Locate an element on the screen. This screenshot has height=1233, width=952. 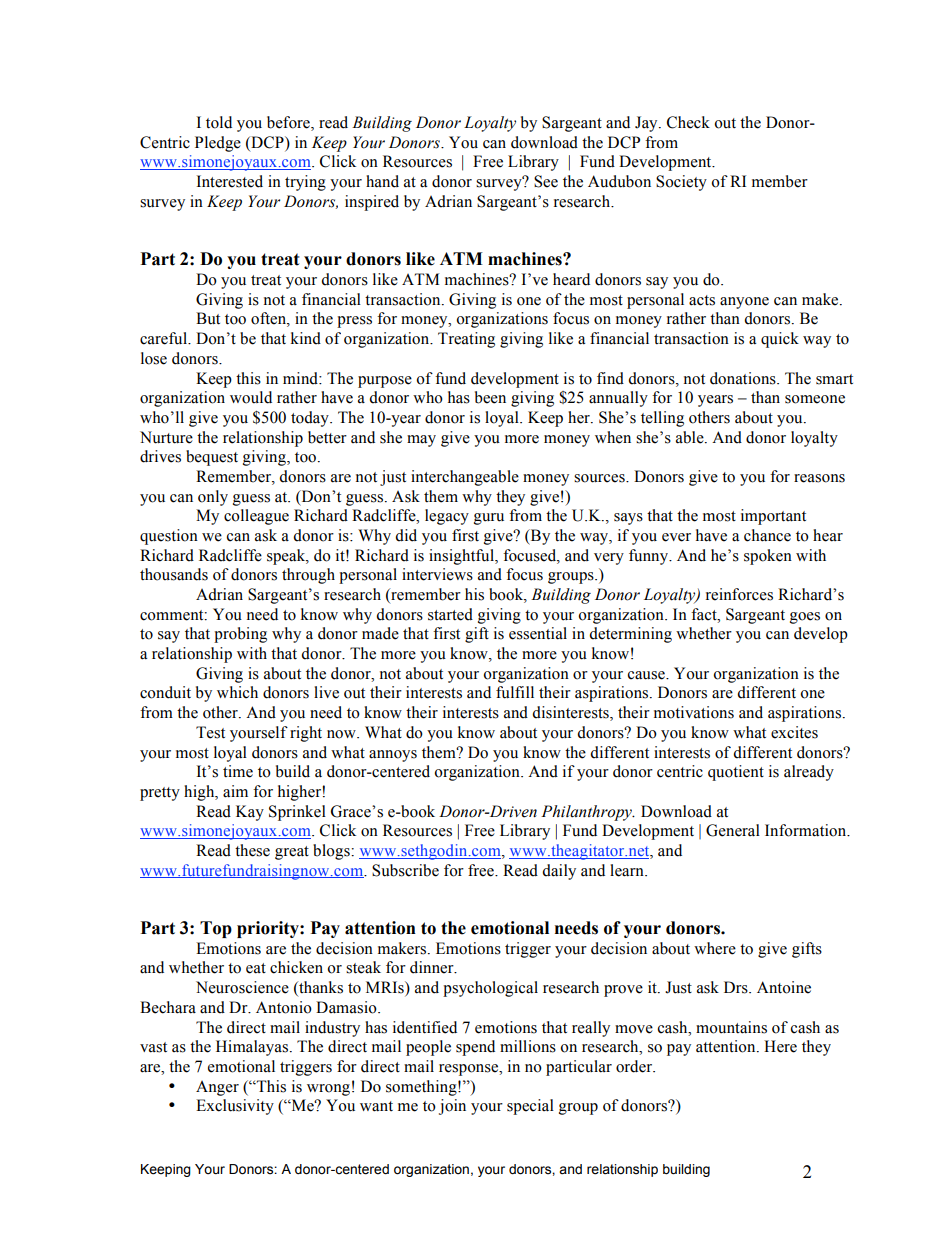
reinforces is located at coordinates (739, 594).
